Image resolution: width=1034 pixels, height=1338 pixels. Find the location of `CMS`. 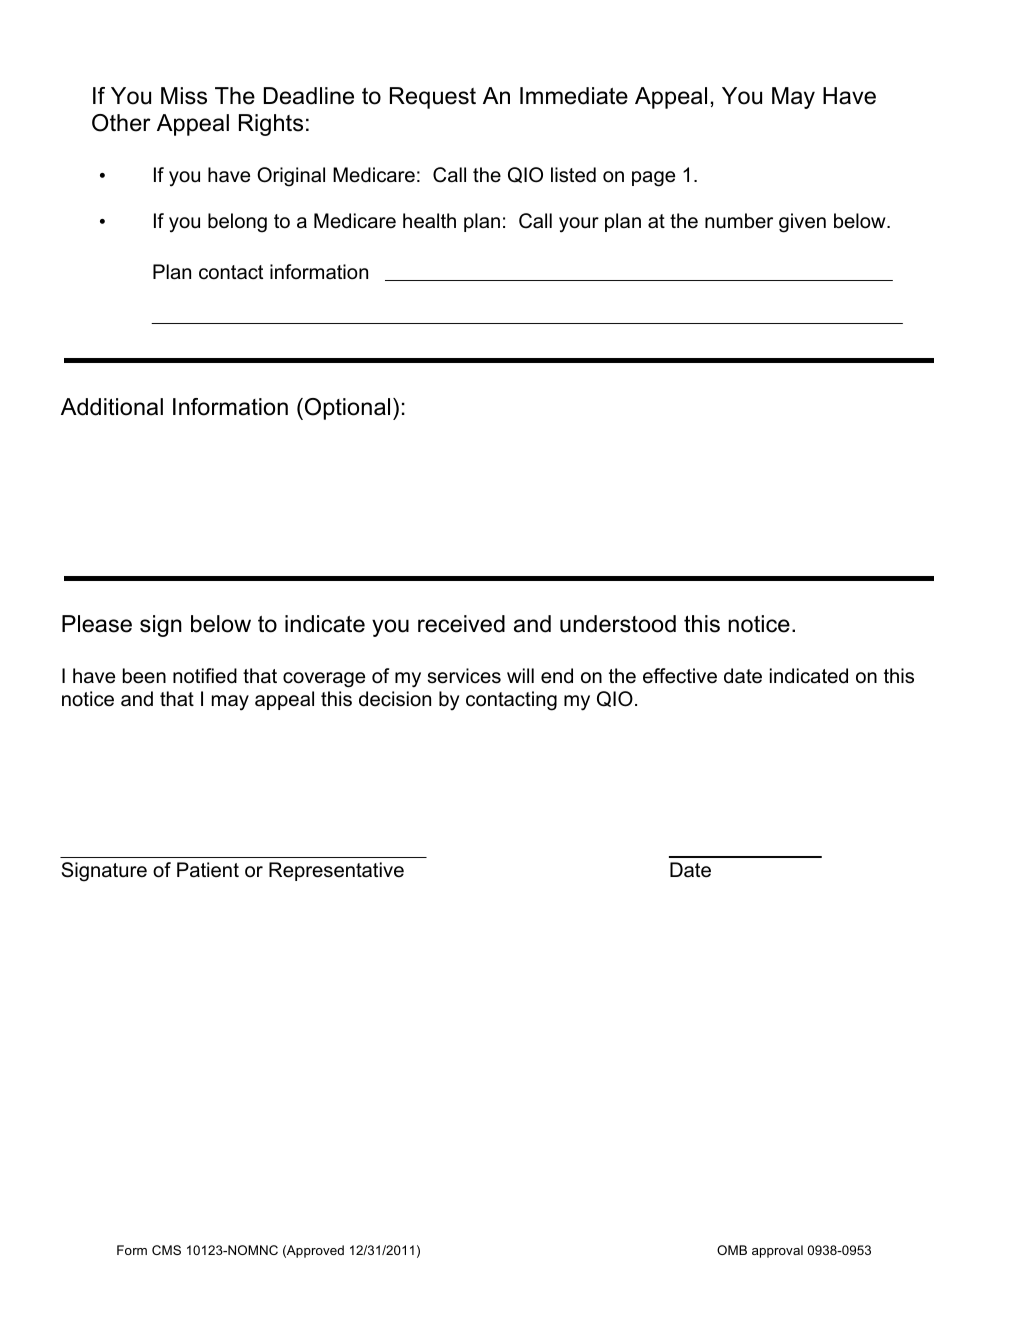

CMS is located at coordinates (166, 1250).
